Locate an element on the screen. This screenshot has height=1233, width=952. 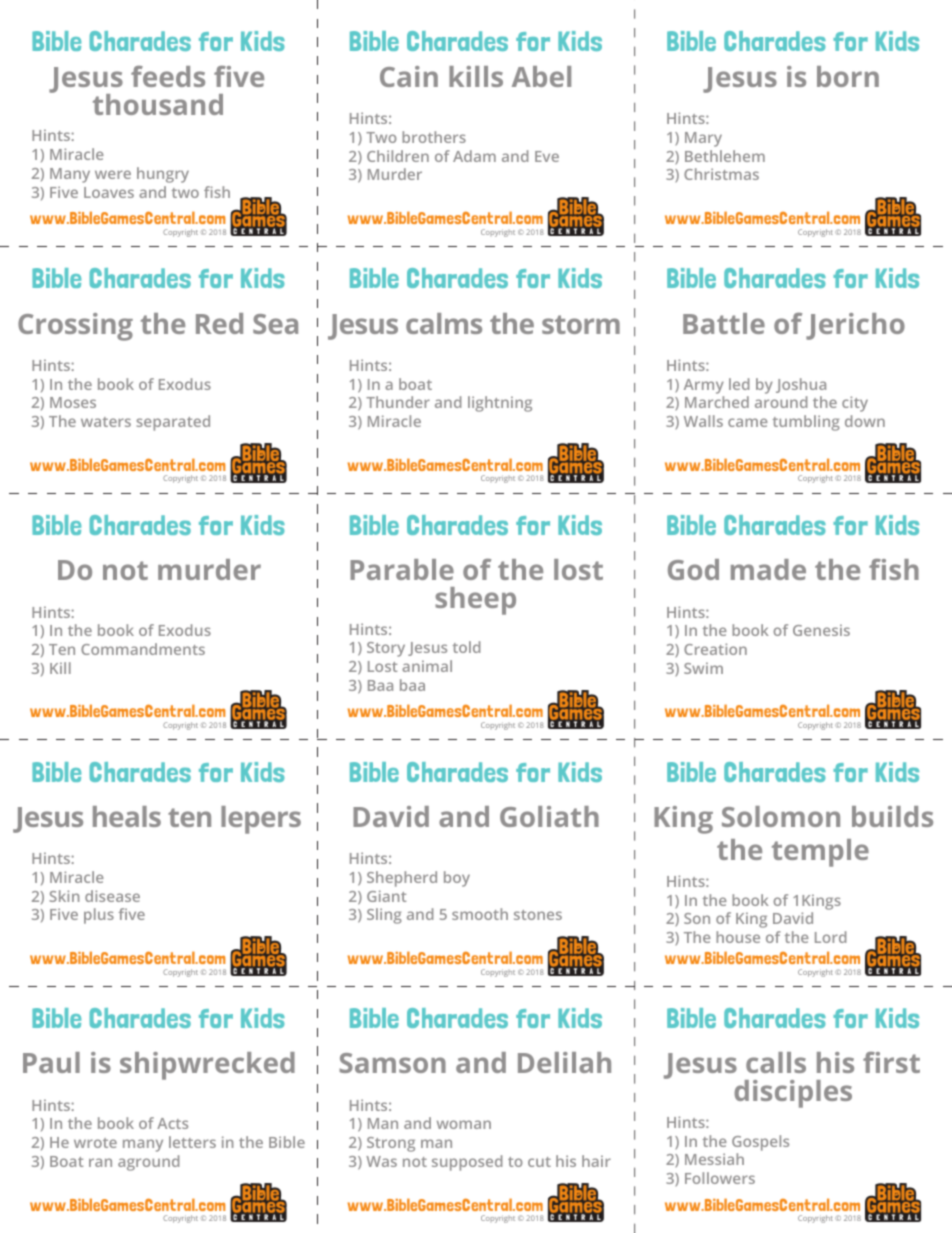
separated is located at coordinates (173, 423).
